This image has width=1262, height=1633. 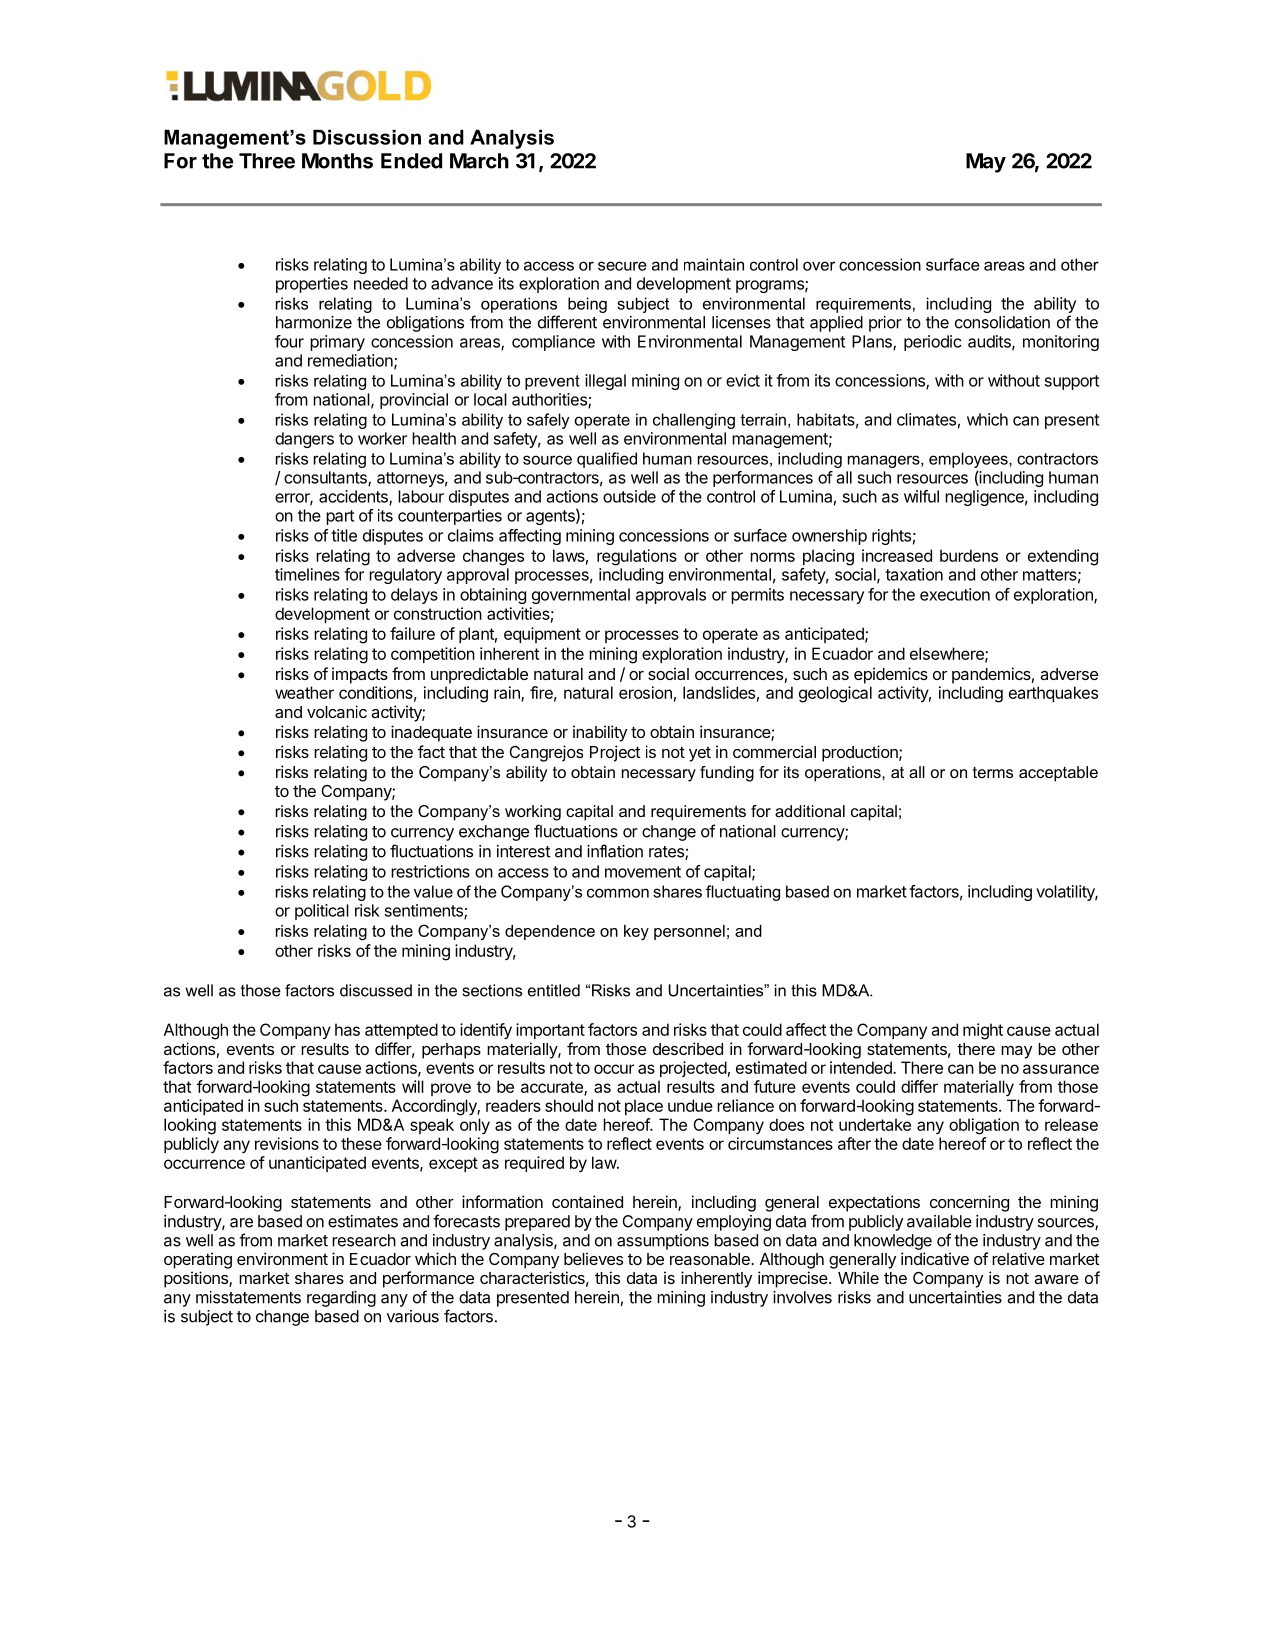 What do you see at coordinates (267, 161) in the image?
I see `Three` at bounding box center [267, 161].
